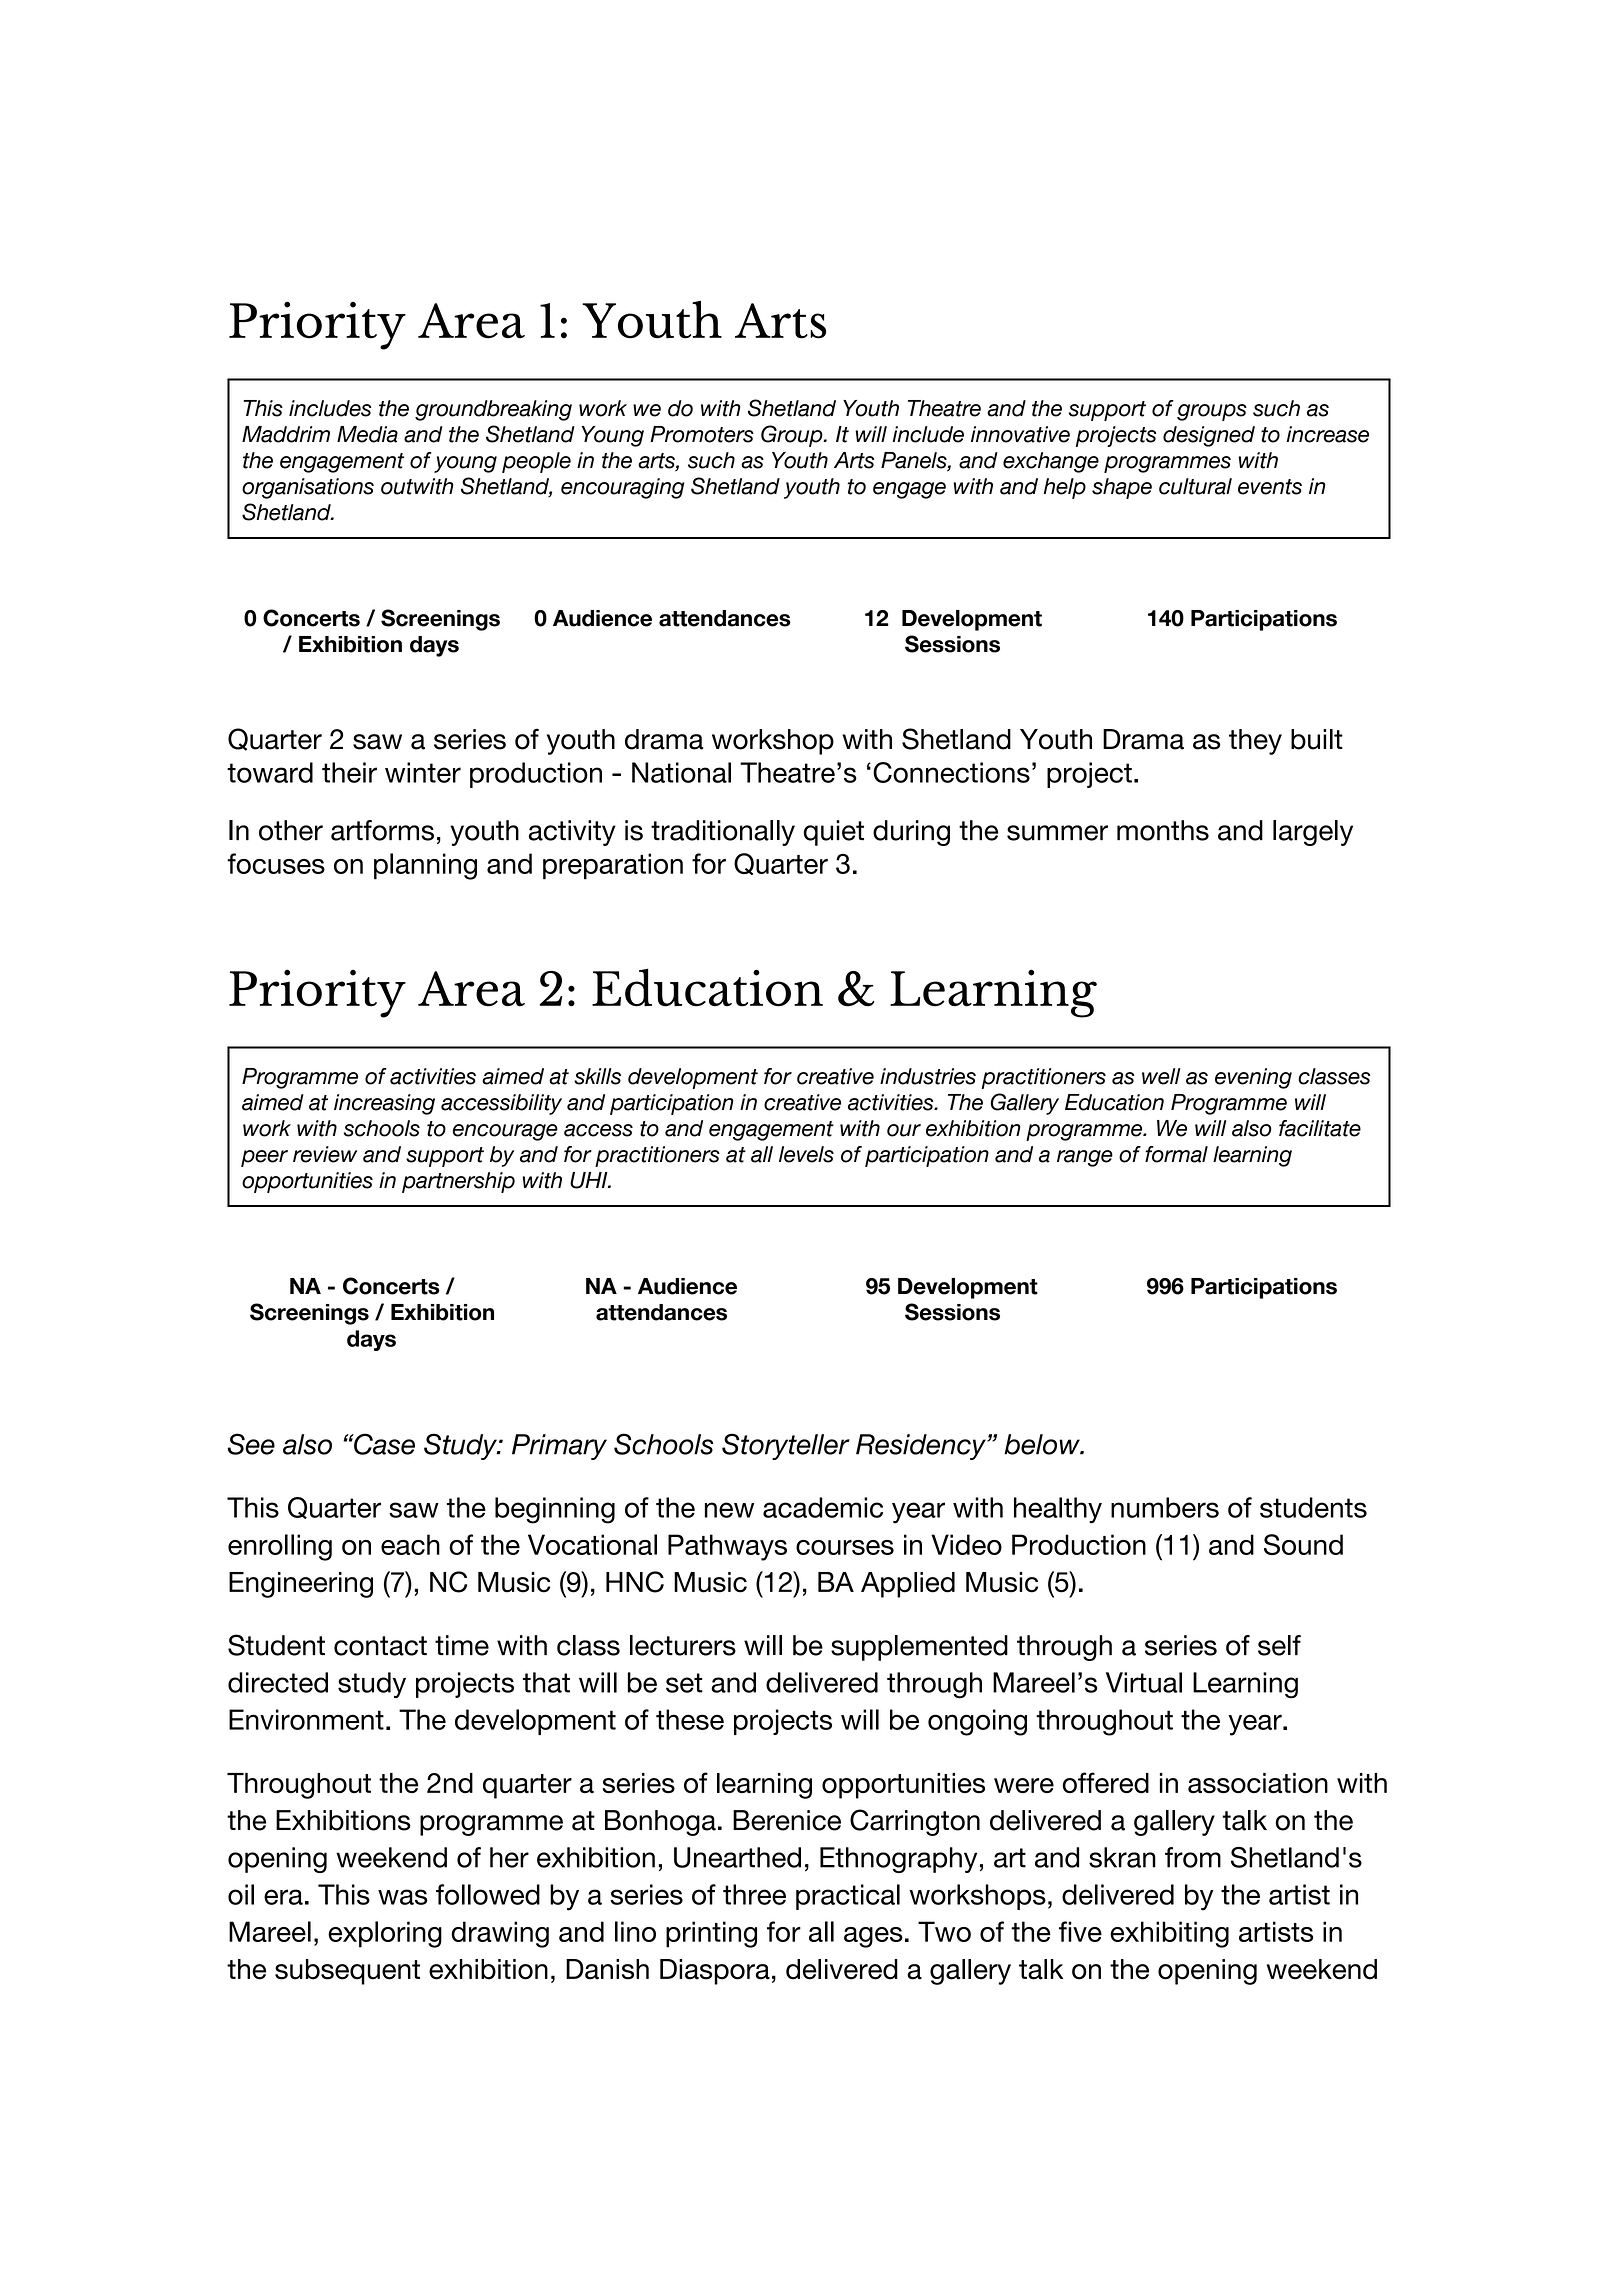 The width and height of the screenshot is (1616, 2287). Describe the element at coordinates (251, 1444) in the screenshot. I see `See` at that location.
